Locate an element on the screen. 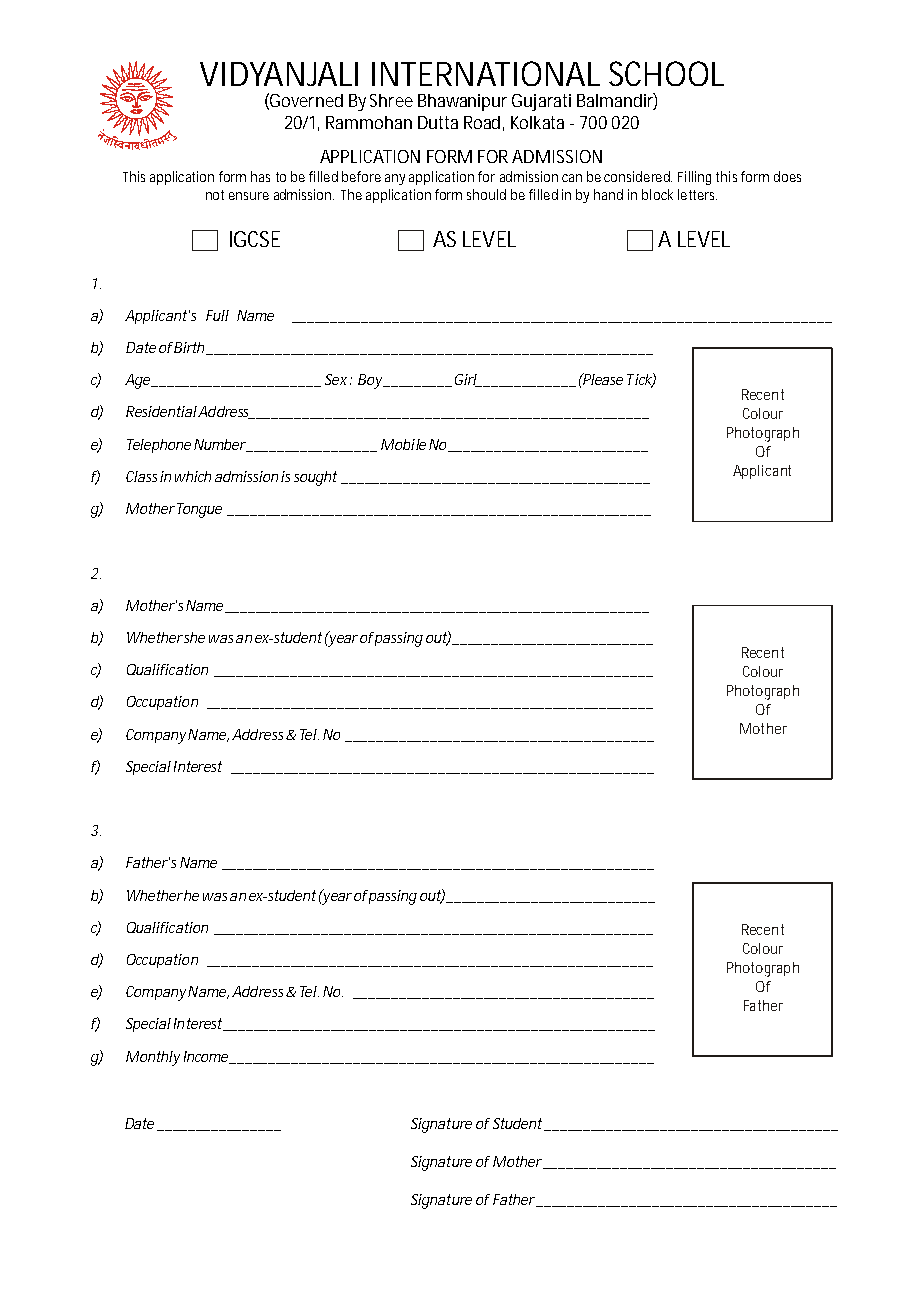 The image size is (924, 1307). has is located at coordinates (260, 176).
